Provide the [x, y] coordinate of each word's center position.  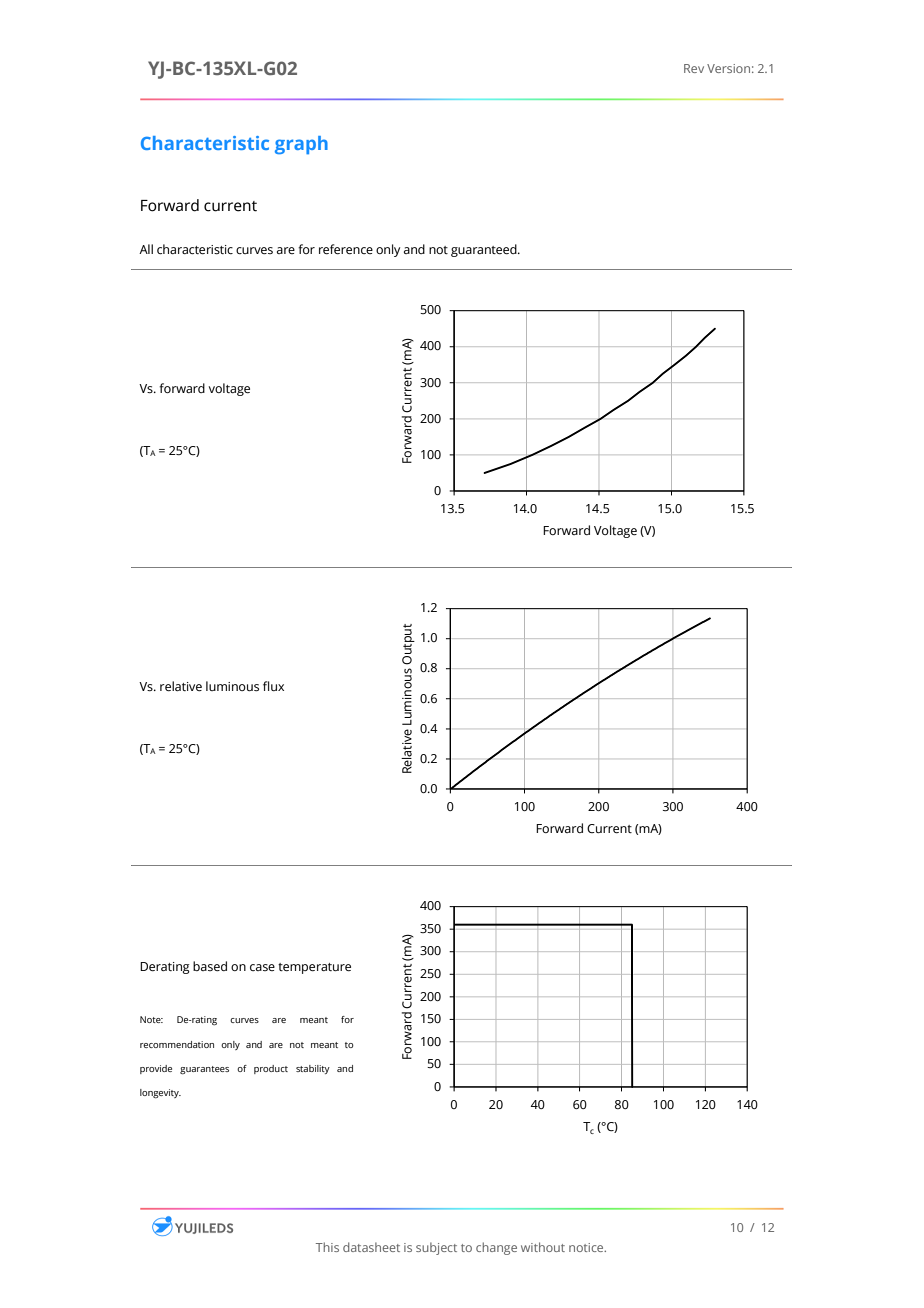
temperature [314, 968]
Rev [694, 68]
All [146, 249]
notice [587, 1247]
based [210, 966]
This [327, 1247]
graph [301, 145]
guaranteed [485, 250]
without [543, 1247]
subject [436, 1248]
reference [346, 249]
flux [273, 686]
